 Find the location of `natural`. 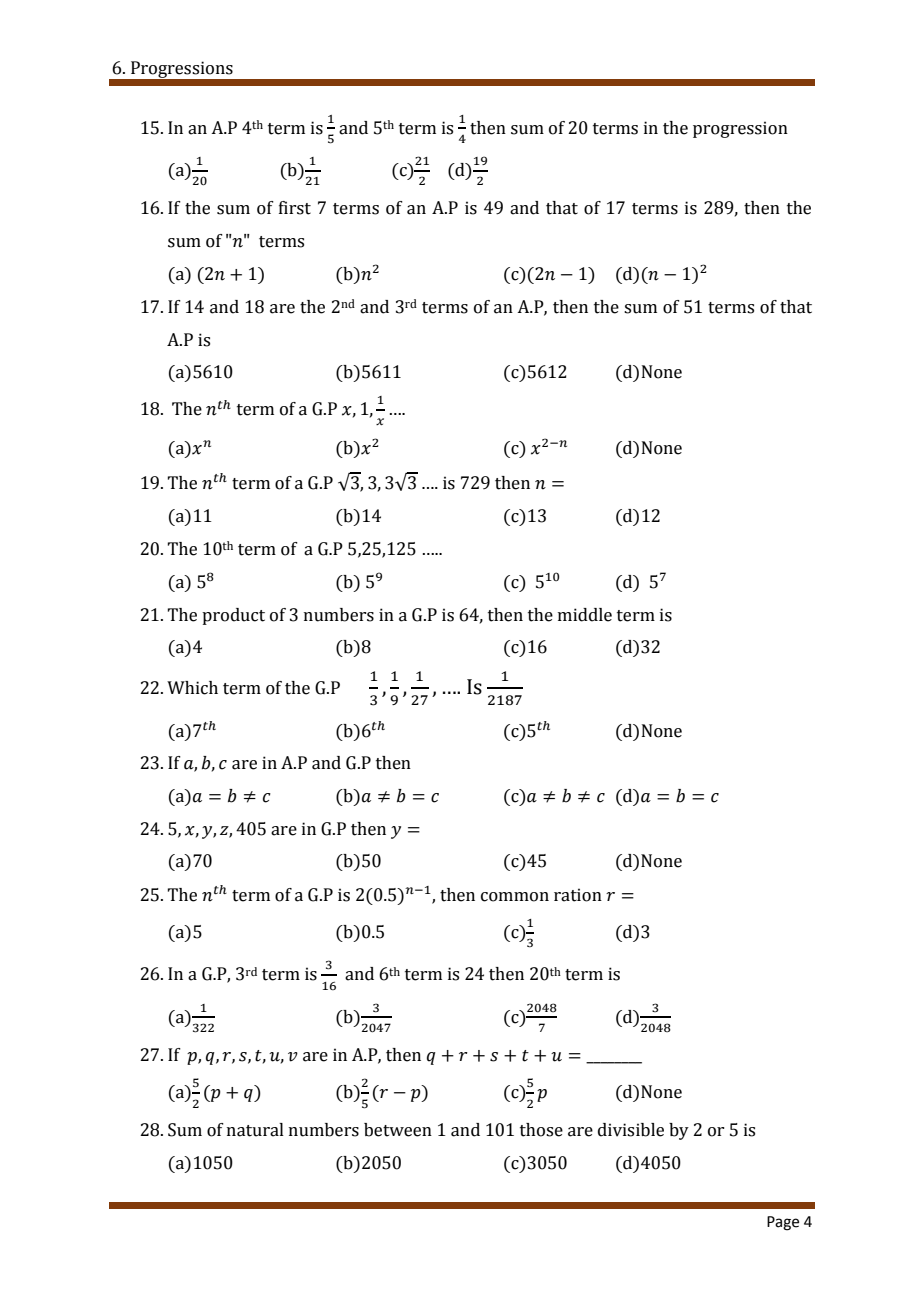

natural is located at coordinates (255, 1130).
